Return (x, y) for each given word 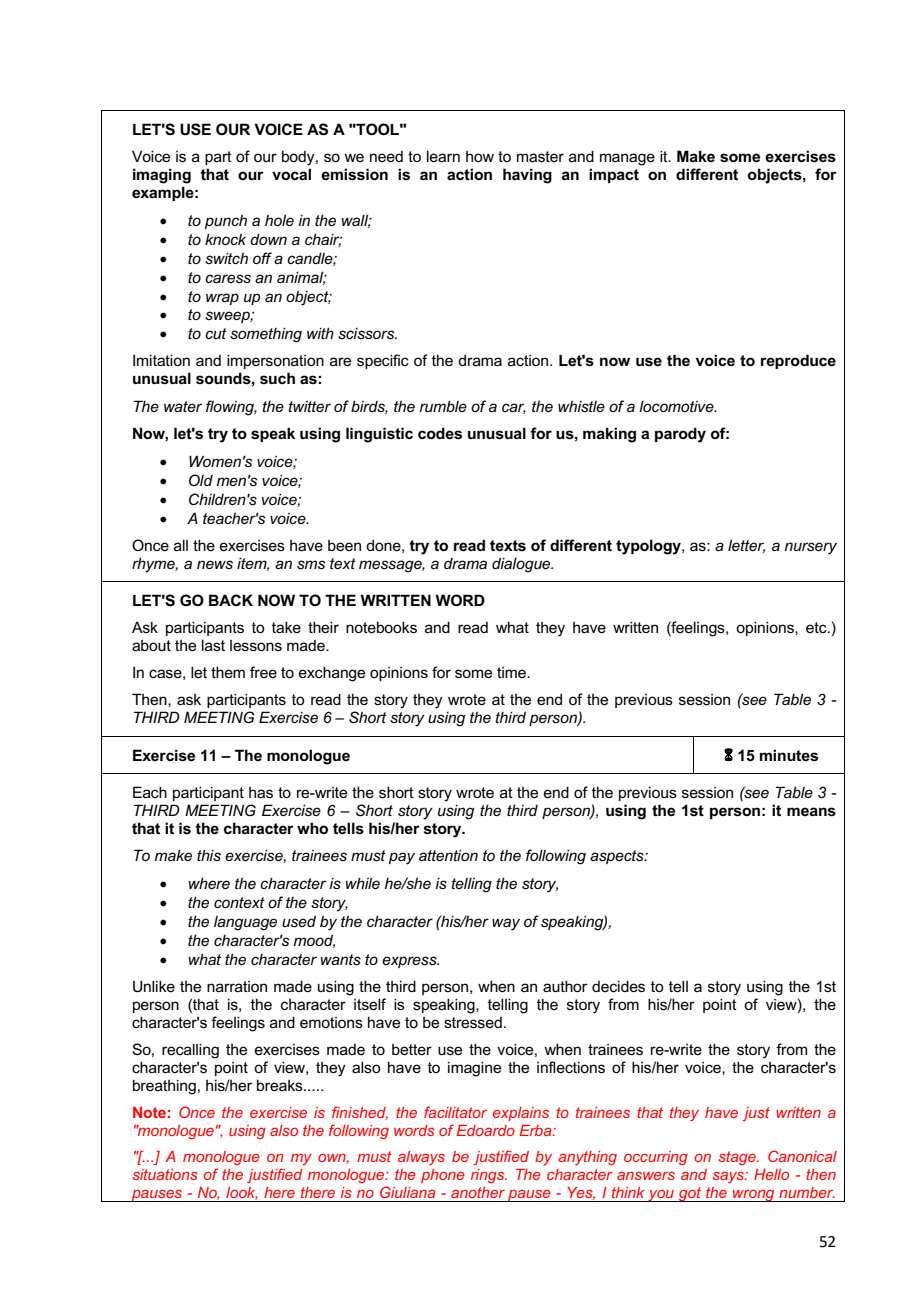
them (228, 672)
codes (440, 433)
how (480, 156)
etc (817, 627)
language (245, 923)
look (241, 1193)
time (512, 672)
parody (680, 435)
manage (627, 159)
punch (226, 222)
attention (448, 855)
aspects (618, 857)
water (183, 406)
